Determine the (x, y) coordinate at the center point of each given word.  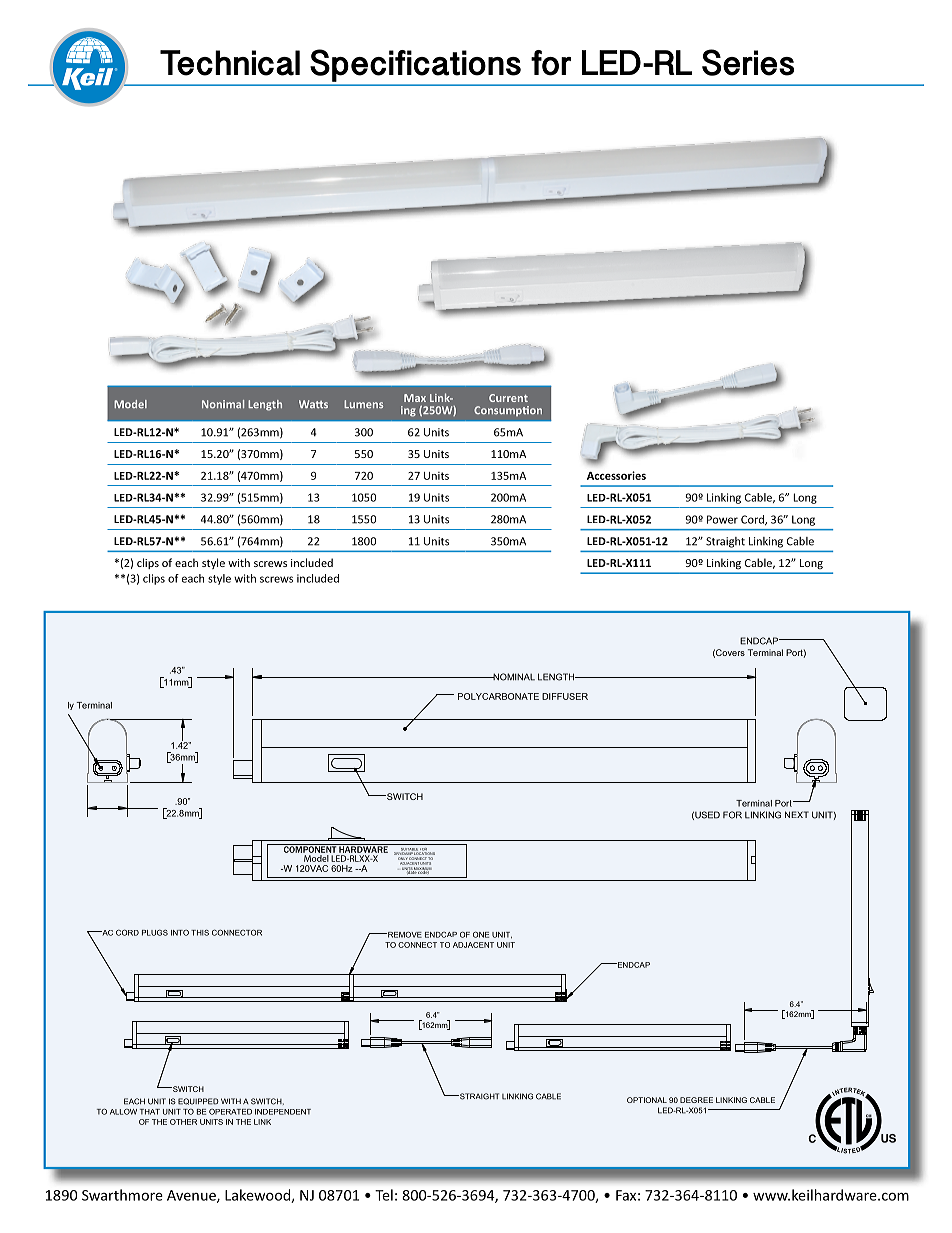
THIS (200, 932)
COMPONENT (309, 848)
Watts (313, 404)
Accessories (616, 475)
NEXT (797, 814)
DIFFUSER (565, 696)
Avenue (192, 1196)
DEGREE (696, 1100)
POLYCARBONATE (498, 696)
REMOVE (404, 934)
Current (508, 398)
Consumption (508, 411)
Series (748, 62)
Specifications (416, 65)
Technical (230, 63)
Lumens (363, 404)
